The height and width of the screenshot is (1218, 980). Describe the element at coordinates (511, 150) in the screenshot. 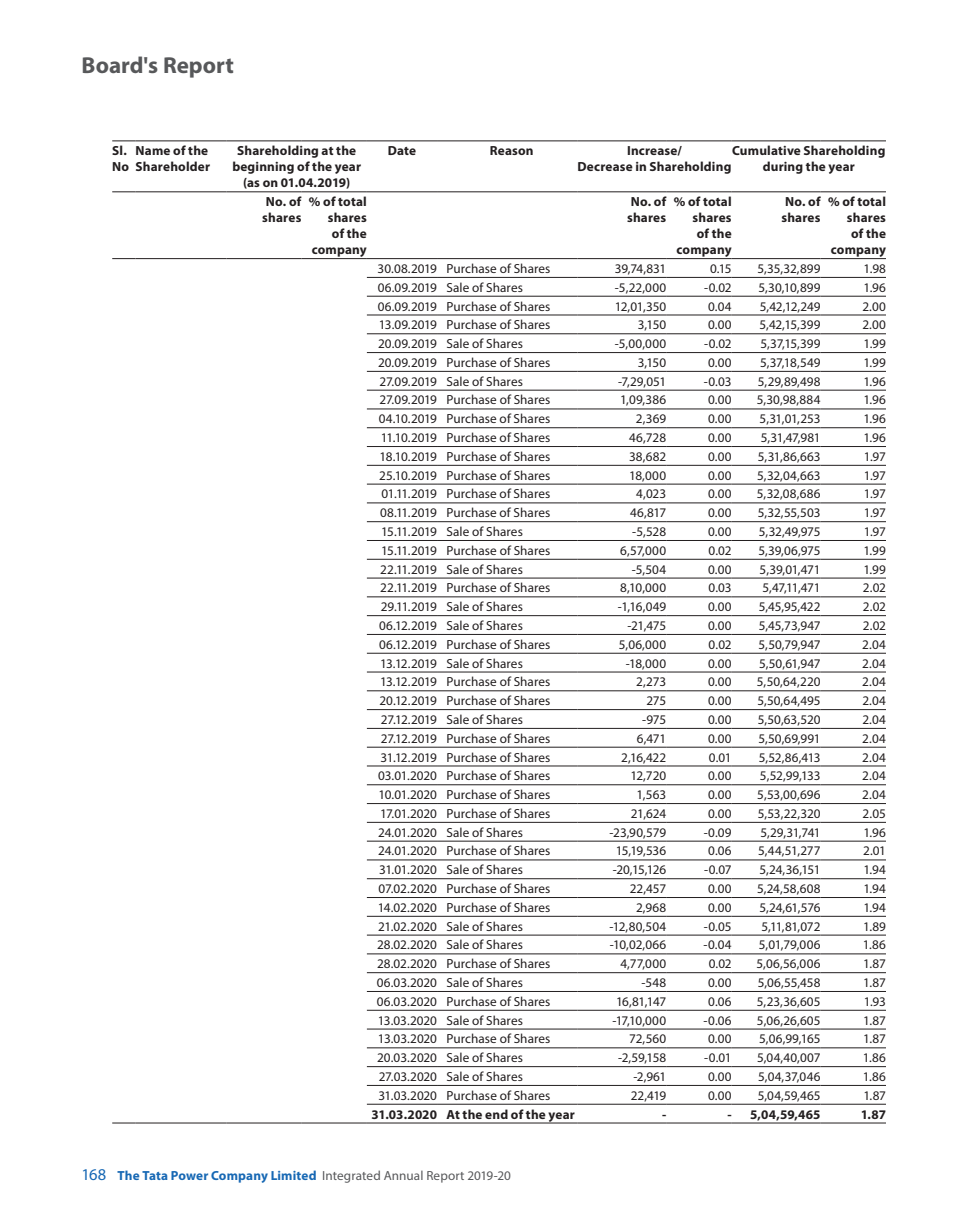

I see `Reason` at that location.
